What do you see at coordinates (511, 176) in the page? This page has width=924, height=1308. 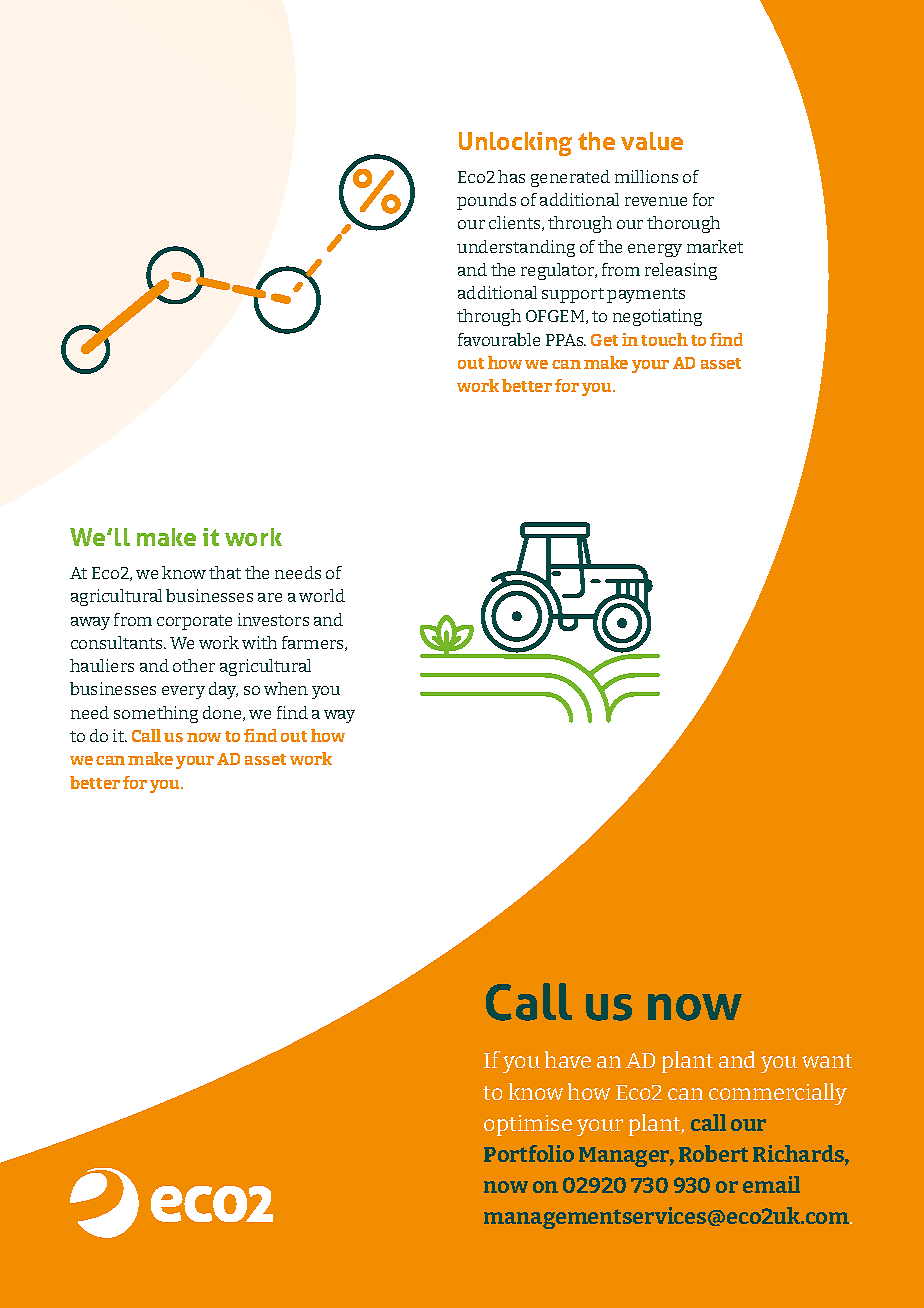 I see `has` at bounding box center [511, 176].
